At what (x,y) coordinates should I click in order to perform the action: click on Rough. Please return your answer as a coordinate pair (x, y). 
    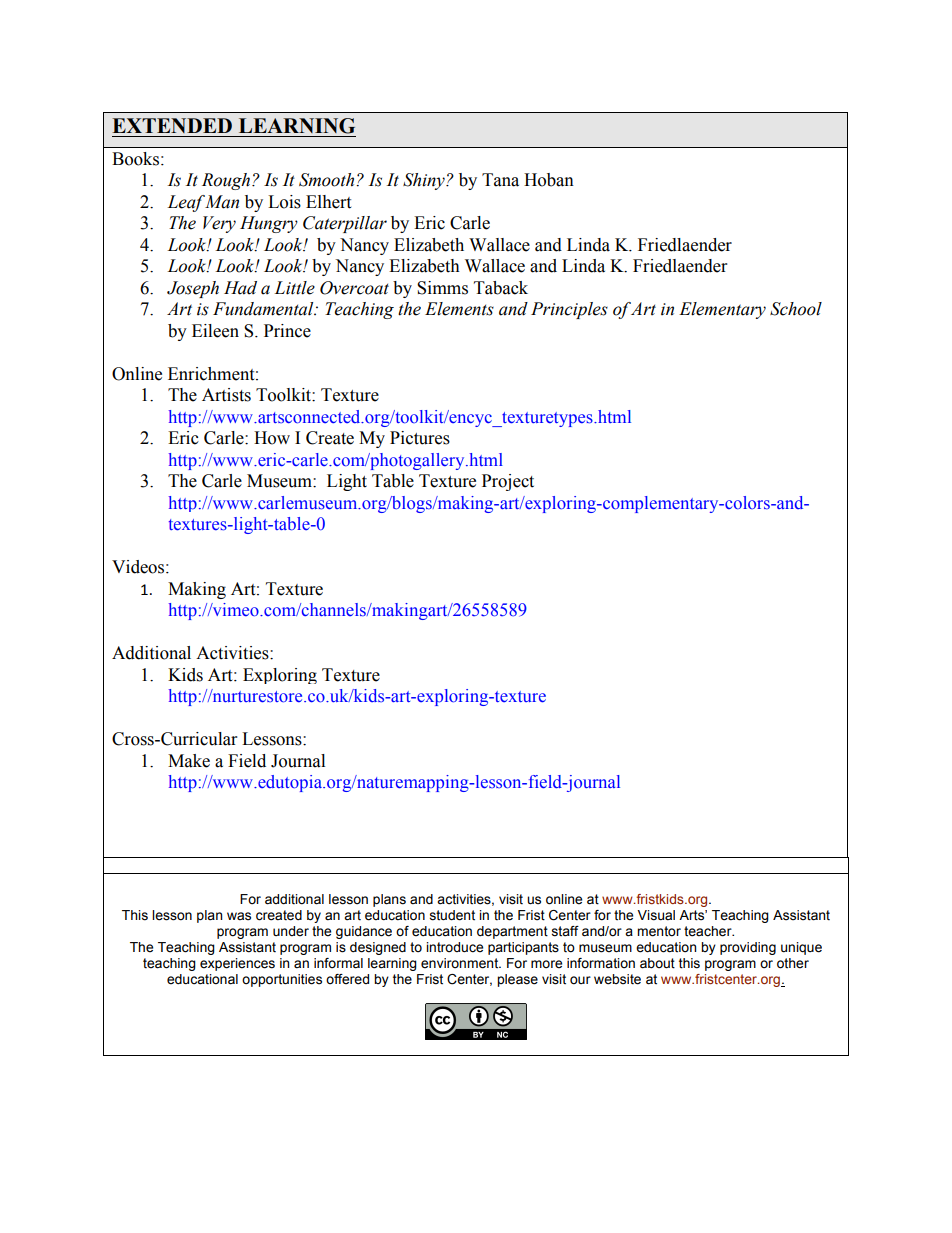
    Looking at the image, I should click on (227, 181).
